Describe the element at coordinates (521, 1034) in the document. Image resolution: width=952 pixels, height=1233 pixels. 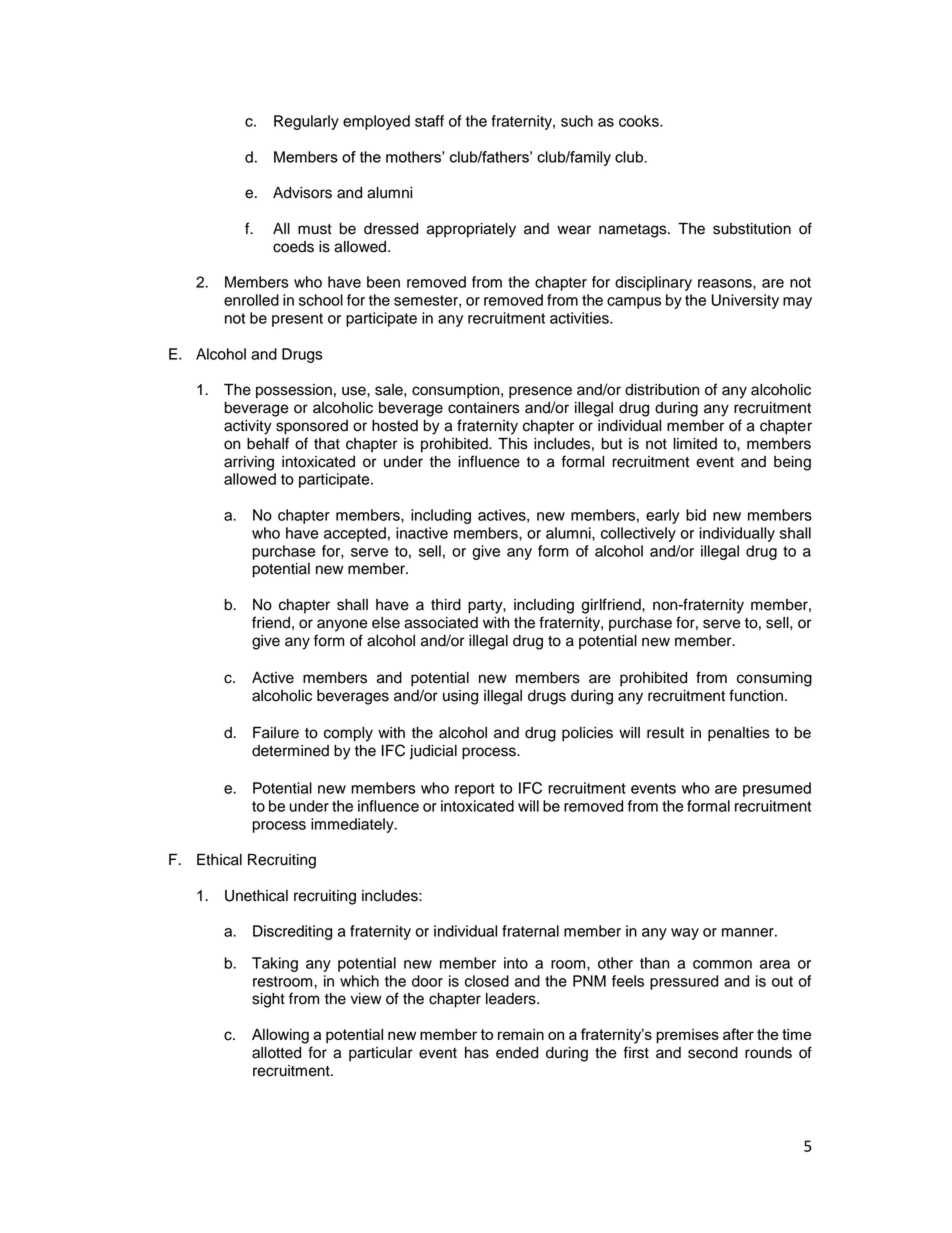
I see `remain` at that location.
